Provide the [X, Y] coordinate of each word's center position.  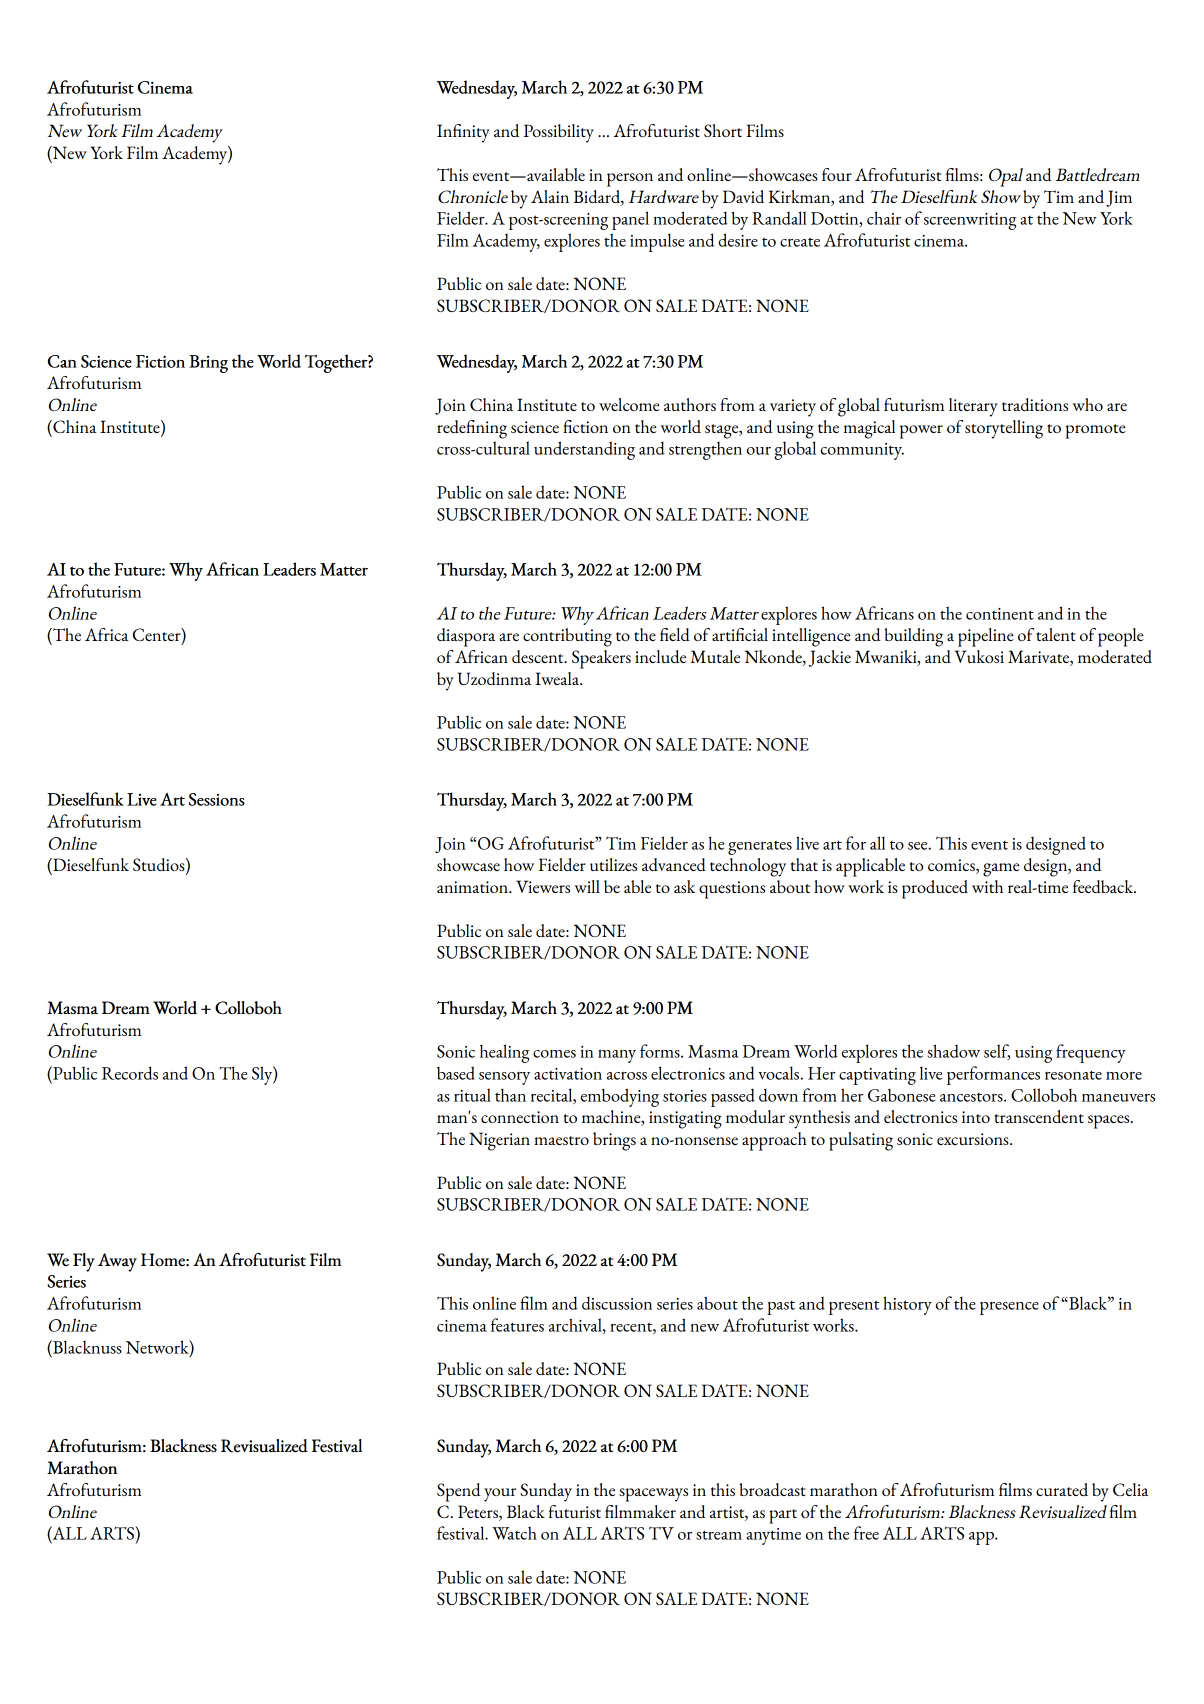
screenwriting [970, 221]
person [630, 180]
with [987, 886]
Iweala [558, 678]
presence [1009, 1308]
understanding [584, 450]
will [587, 886]
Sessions [217, 799]
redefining [472, 429]
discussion [617, 1303]
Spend [459, 1492]
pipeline [986, 637]
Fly [84, 1262]
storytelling [1004, 429]
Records [130, 1073]
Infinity [463, 133]
